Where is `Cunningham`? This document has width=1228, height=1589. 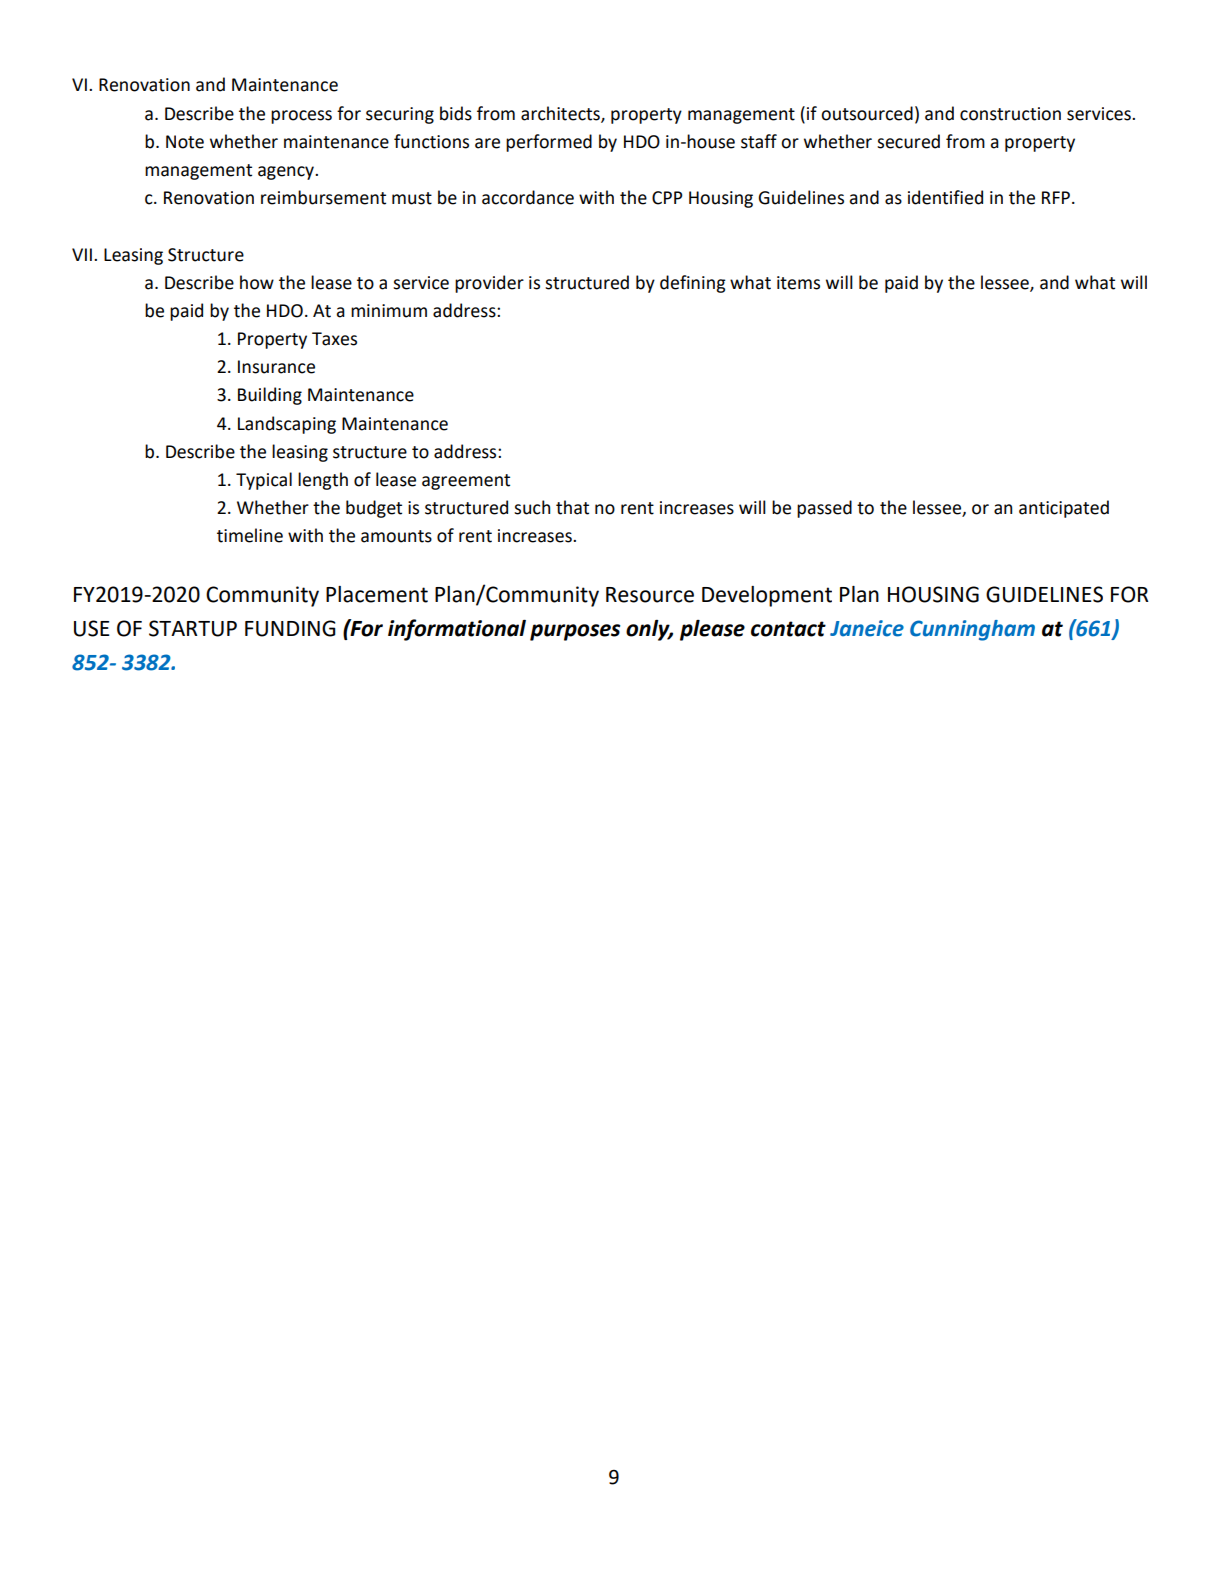 Cunningham is located at coordinates (972, 630).
